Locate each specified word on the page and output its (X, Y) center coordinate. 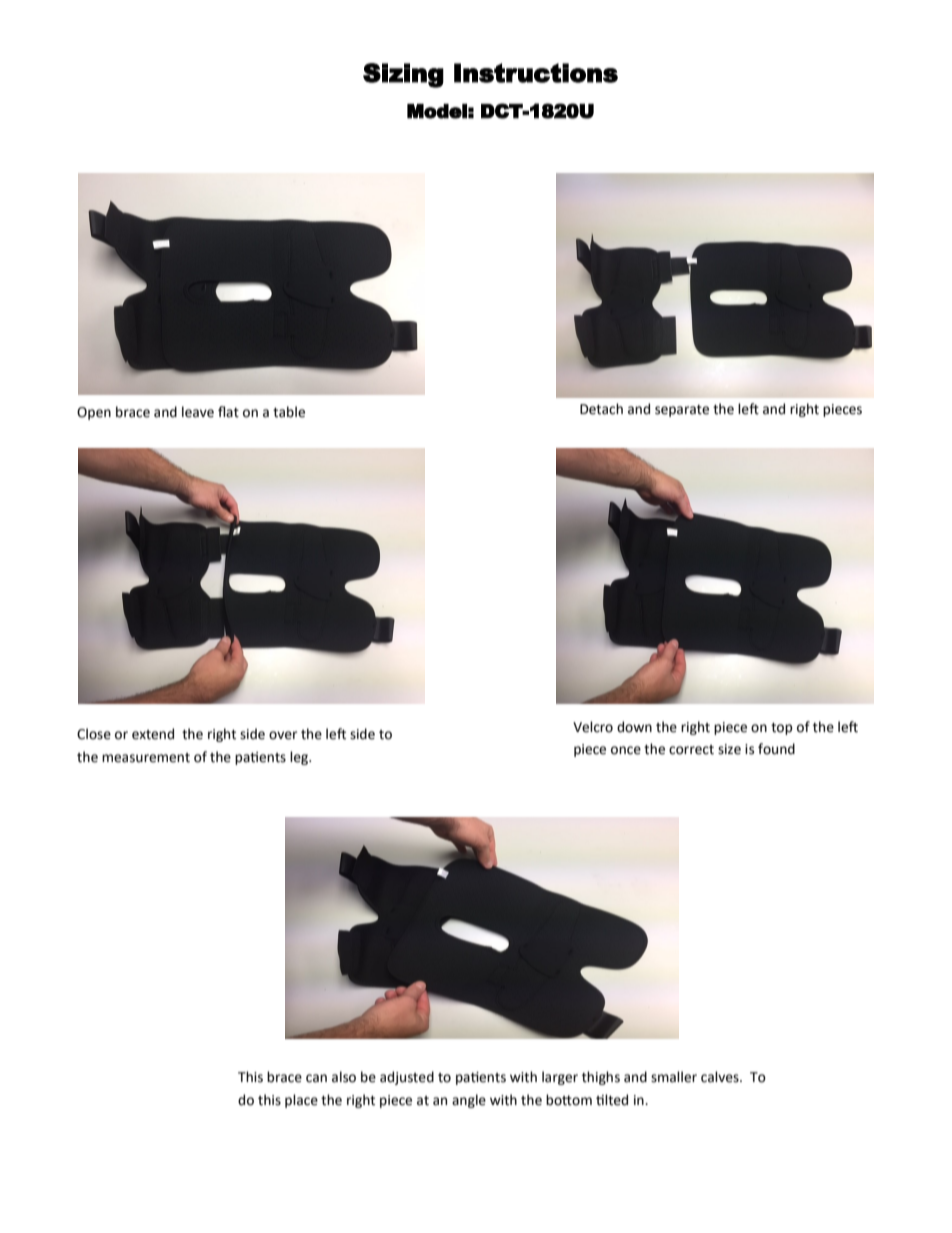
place (301, 1101)
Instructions (536, 73)
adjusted (407, 1078)
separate (682, 411)
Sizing (403, 75)
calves (721, 1077)
